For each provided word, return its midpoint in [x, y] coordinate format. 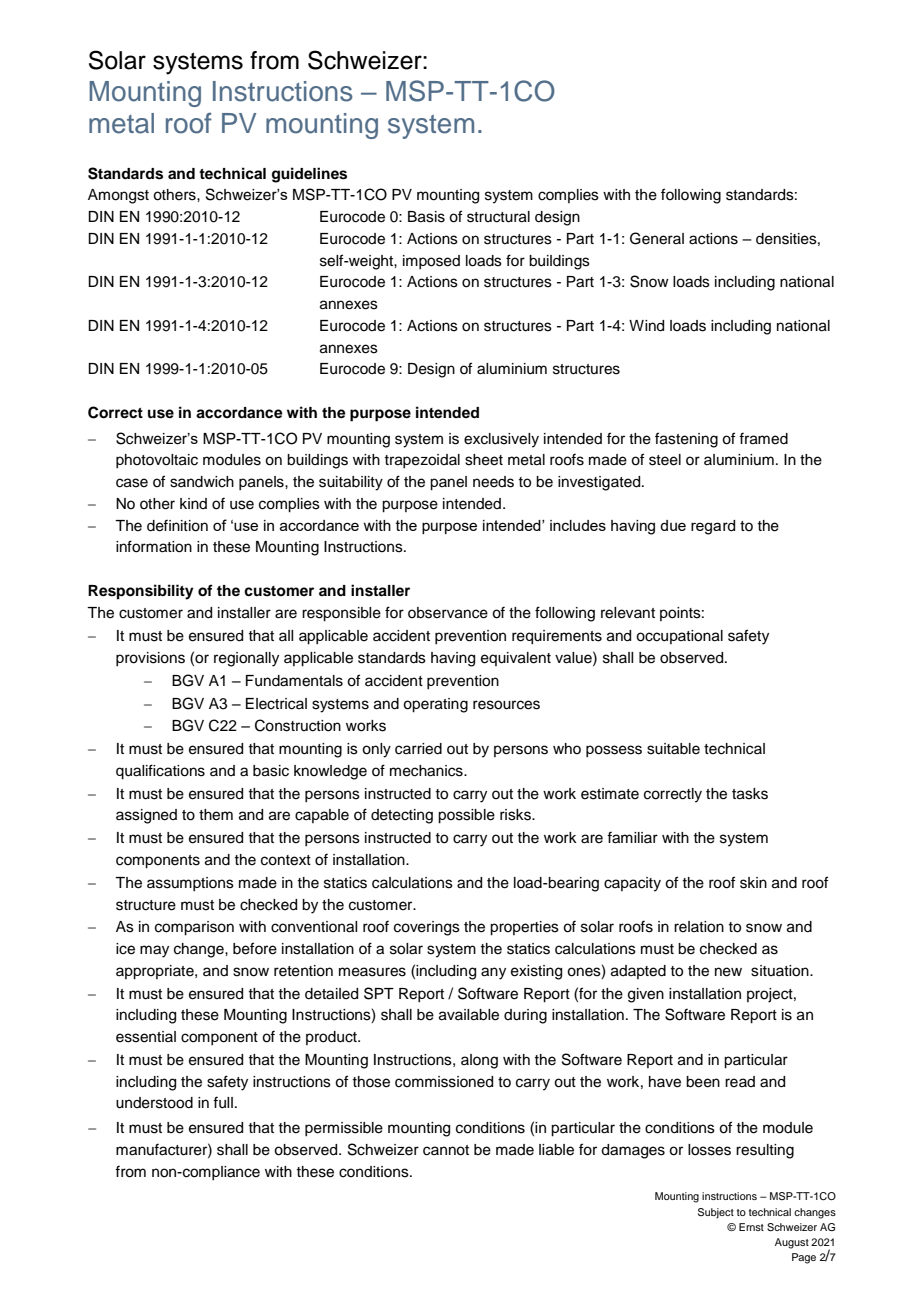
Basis [426, 217]
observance [448, 613]
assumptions [190, 884]
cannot [446, 1150]
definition [177, 525]
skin [753, 883]
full [223, 1102]
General [657, 238]
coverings [427, 928]
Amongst [118, 196]
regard [713, 527]
